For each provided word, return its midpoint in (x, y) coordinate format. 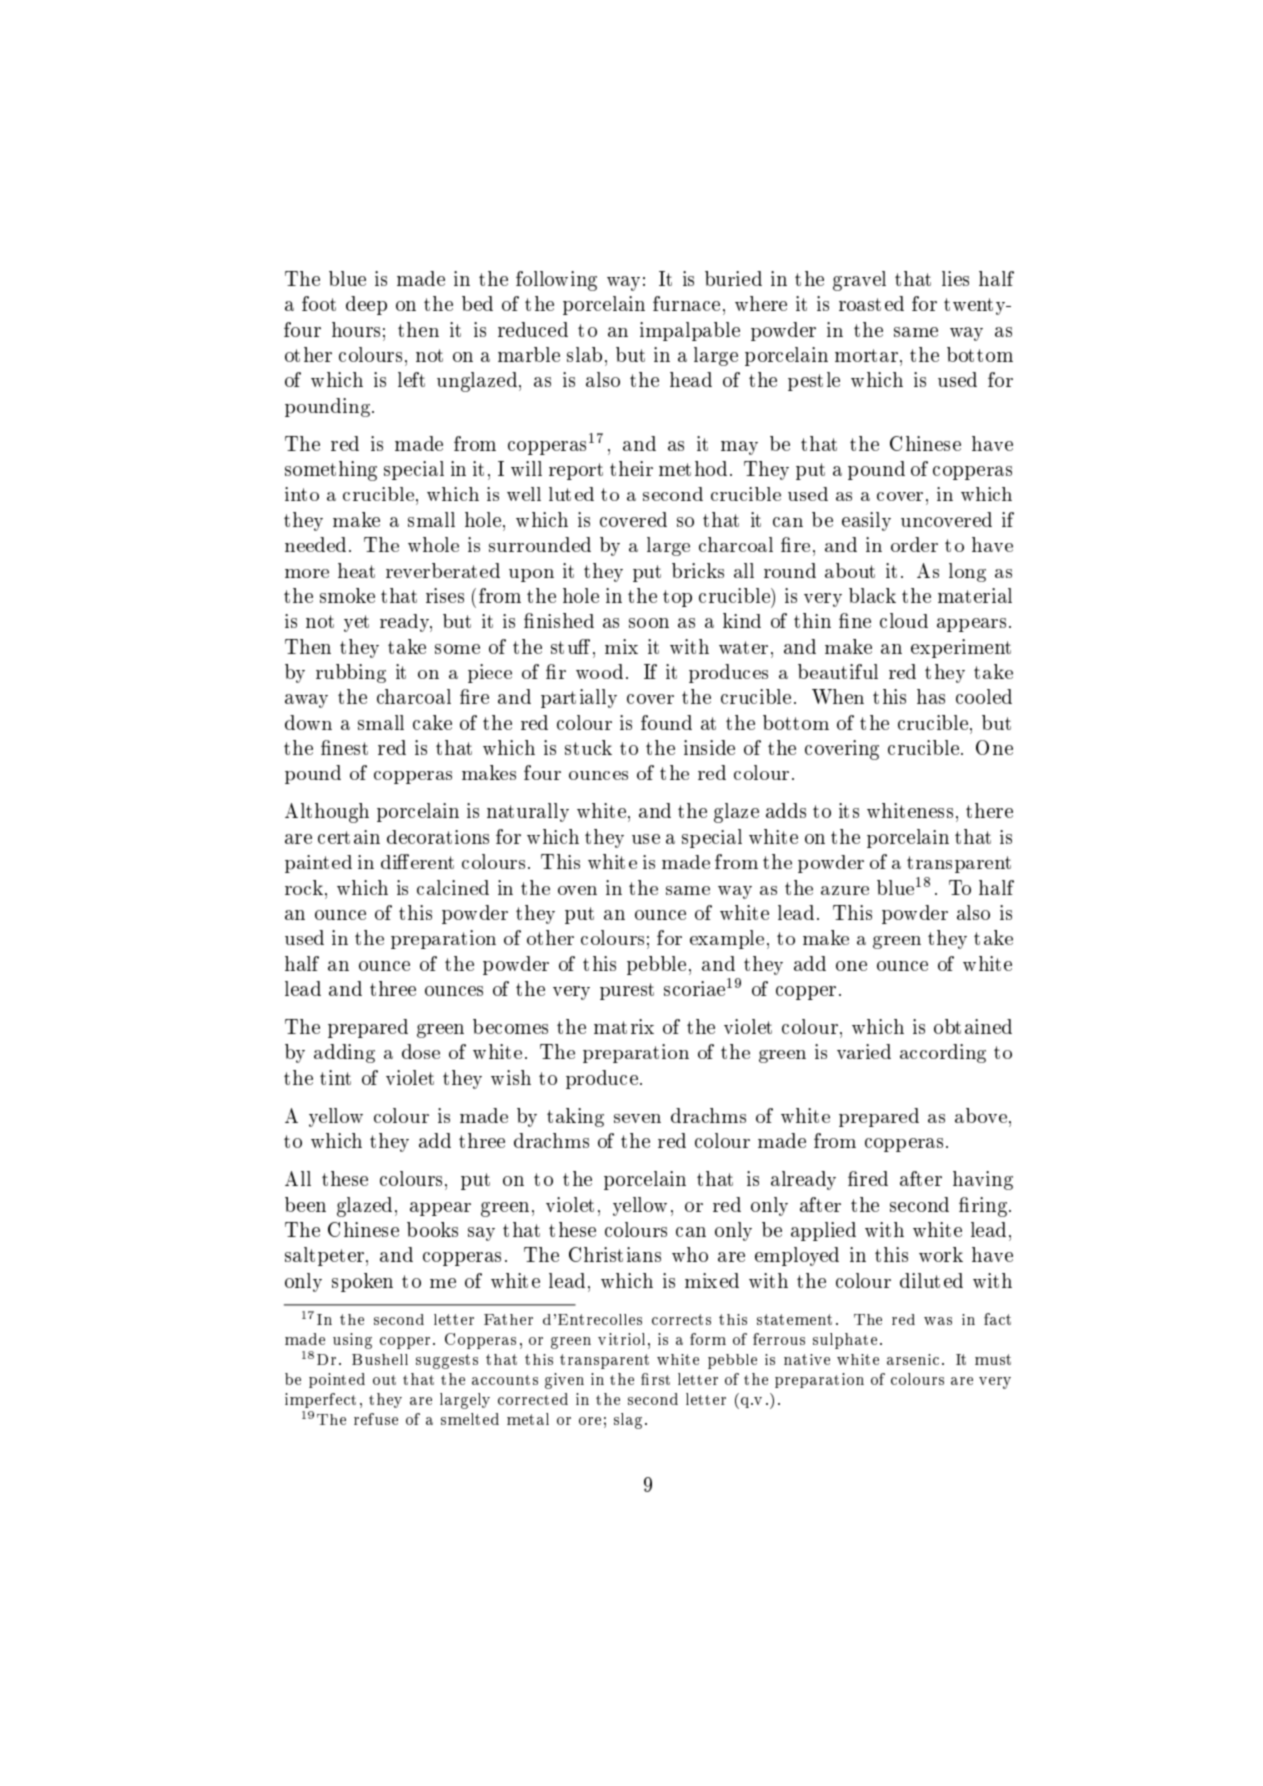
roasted (871, 303)
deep (366, 305)
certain (349, 837)
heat (356, 570)
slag (628, 1421)
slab (584, 354)
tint (335, 1077)
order (914, 544)
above (981, 1115)
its (849, 810)
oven (577, 890)
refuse (376, 1419)
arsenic (913, 1359)
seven (637, 1118)
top (677, 598)
